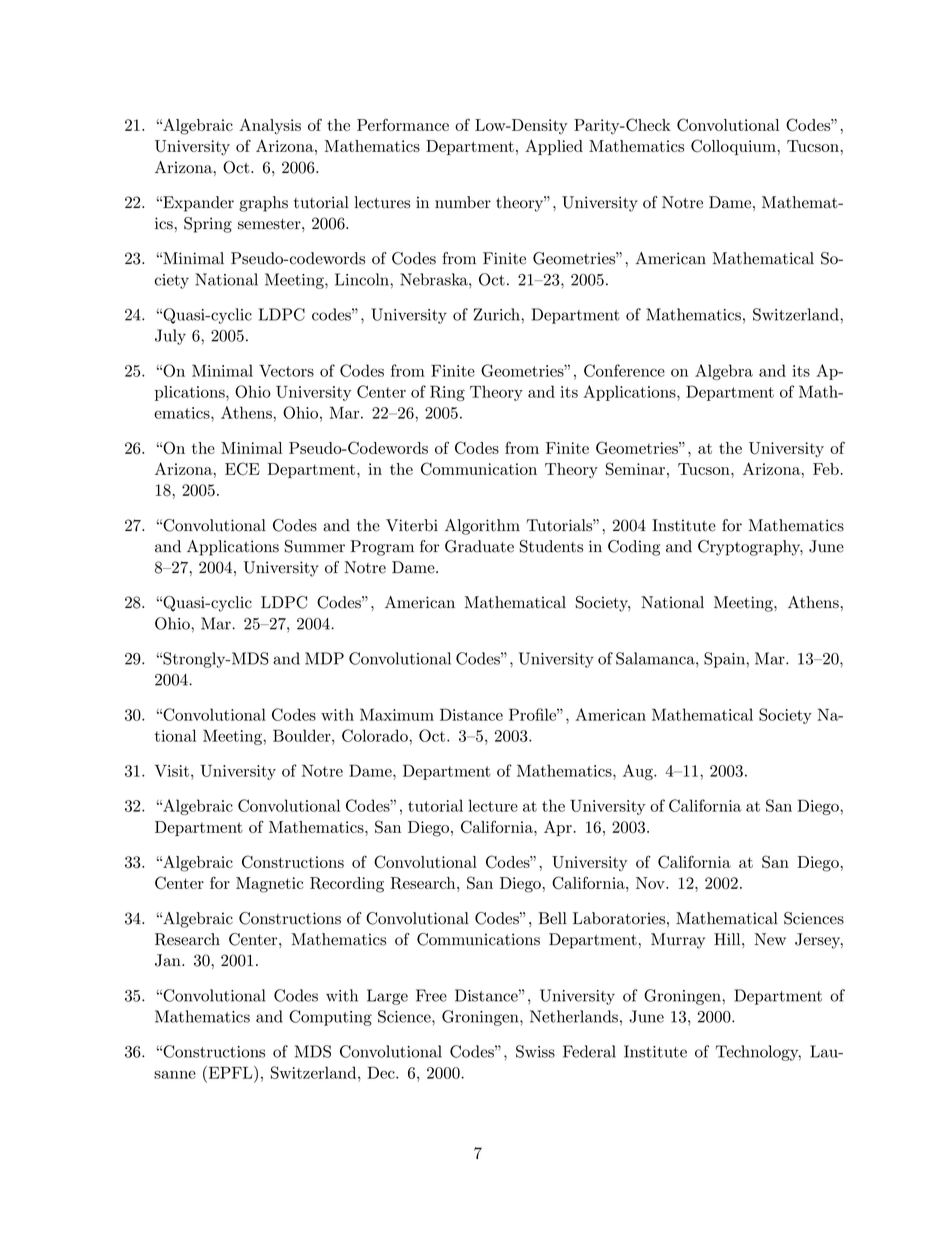 The image size is (952, 1233). What do you see at coordinates (733, 147) in the document?
I see `Colloquium` at bounding box center [733, 147].
